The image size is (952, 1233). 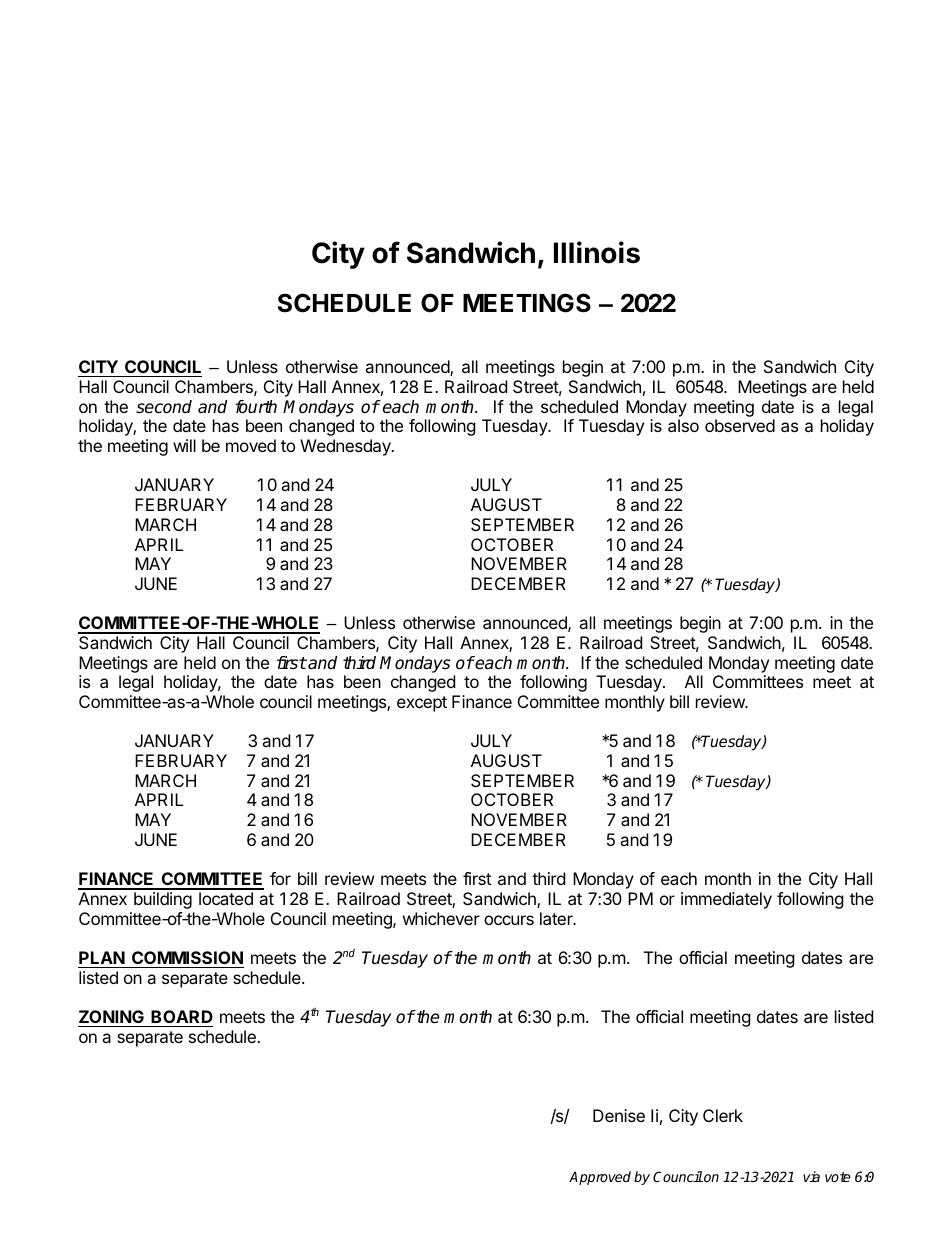 I want to click on for, so click(x=280, y=878).
